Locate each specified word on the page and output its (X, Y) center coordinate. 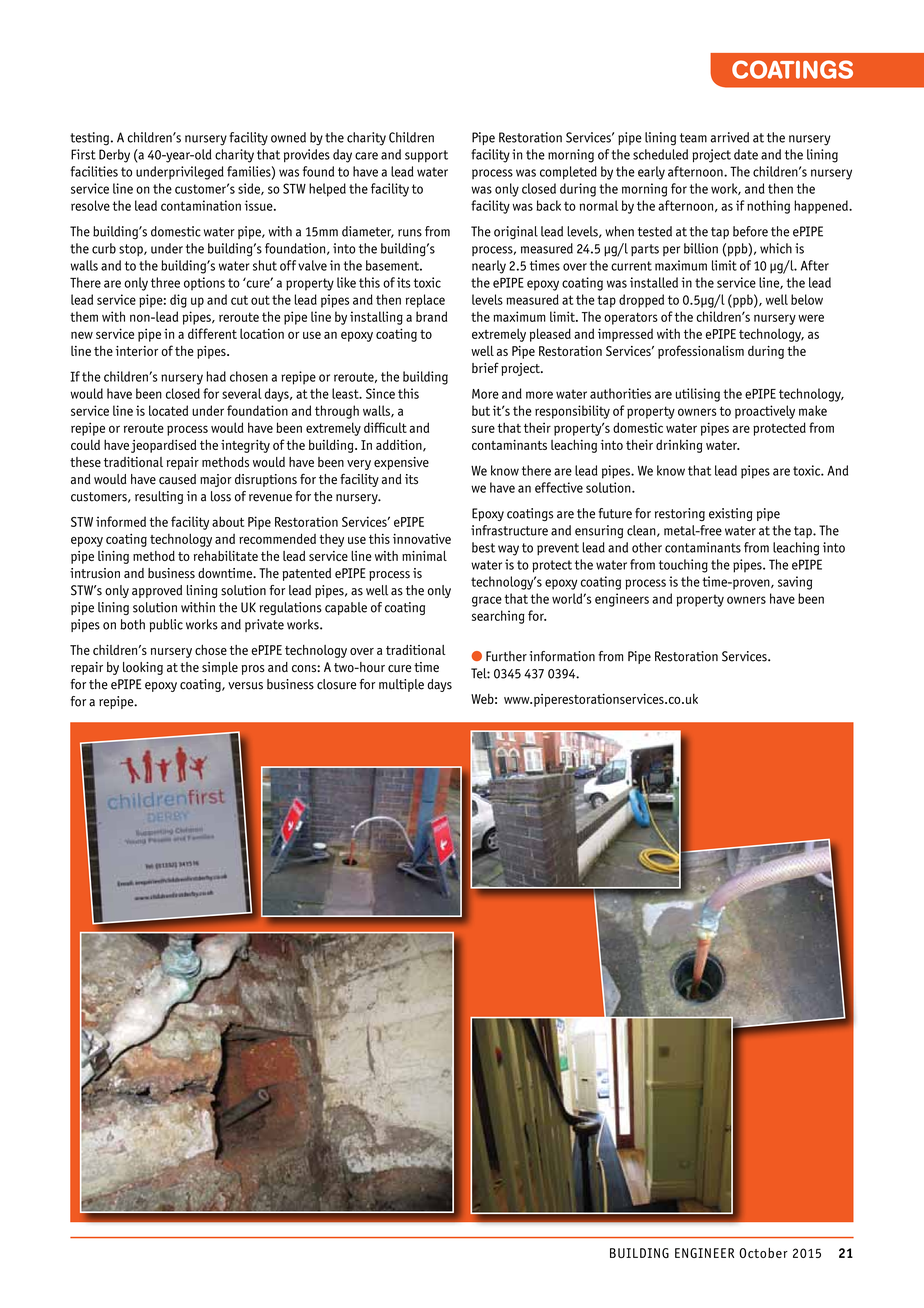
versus (245, 686)
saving (795, 583)
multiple (401, 685)
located (168, 410)
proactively (765, 412)
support (426, 156)
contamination (201, 205)
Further (506, 656)
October (763, 1253)
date (746, 154)
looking (143, 668)
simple (220, 668)
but (481, 410)
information (562, 656)
